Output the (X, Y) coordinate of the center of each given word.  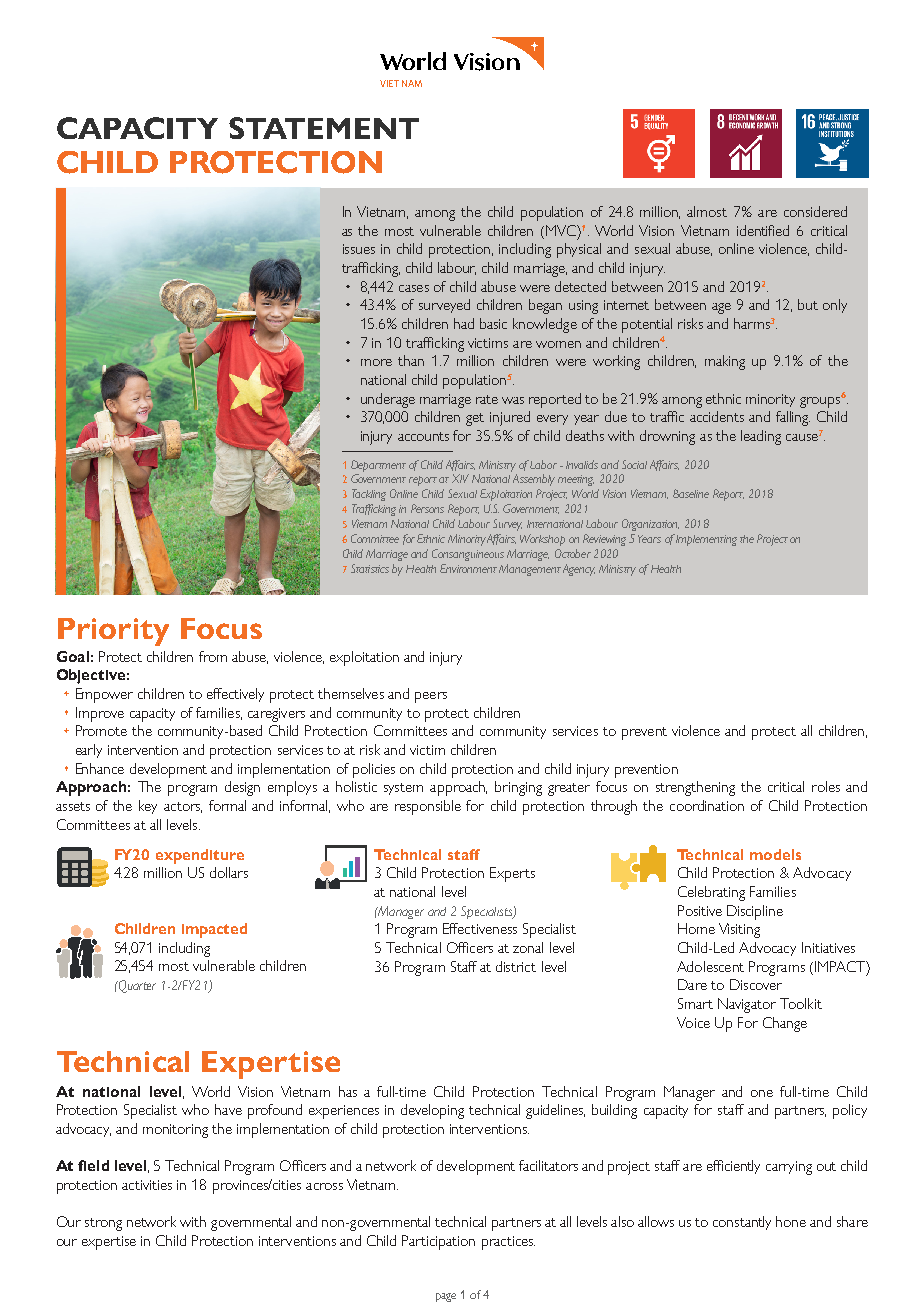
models (775, 854)
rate (487, 399)
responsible (428, 807)
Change (785, 1024)
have (228, 1109)
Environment (468, 568)
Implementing (706, 540)
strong (103, 1224)
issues (359, 249)
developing (432, 1111)
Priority (113, 632)
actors (183, 807)
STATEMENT (324, 128)
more (376, 362)
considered (815, 211)
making (725, 362)
